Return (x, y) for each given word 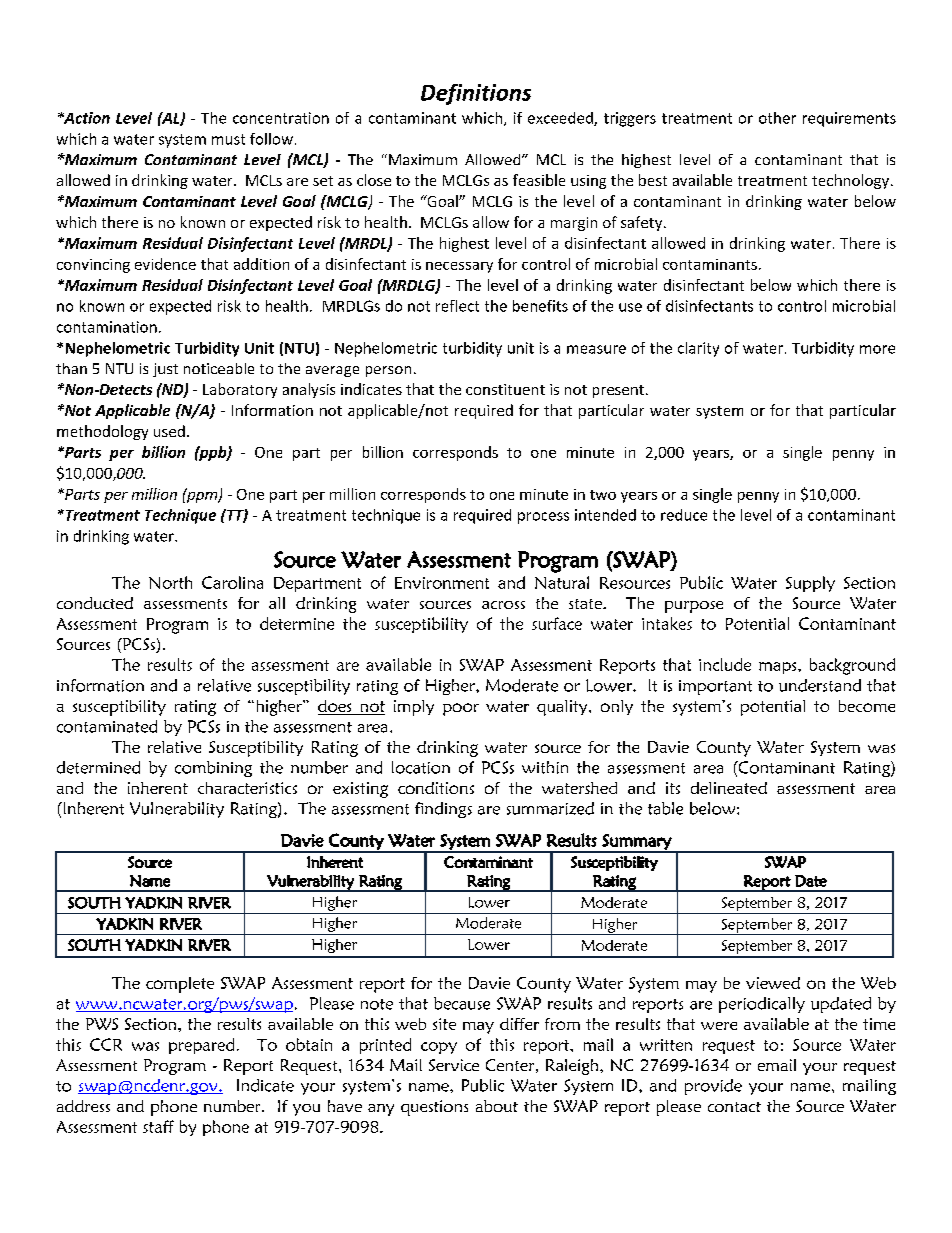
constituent (505, 389)
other (777, 118)
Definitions (476, 94)
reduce (684, 515)
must (228, 139)
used (169, 431)
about (497, 1106)
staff (158, 1126)
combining (213, 769)
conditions (436, 788)
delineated (729, 788)
